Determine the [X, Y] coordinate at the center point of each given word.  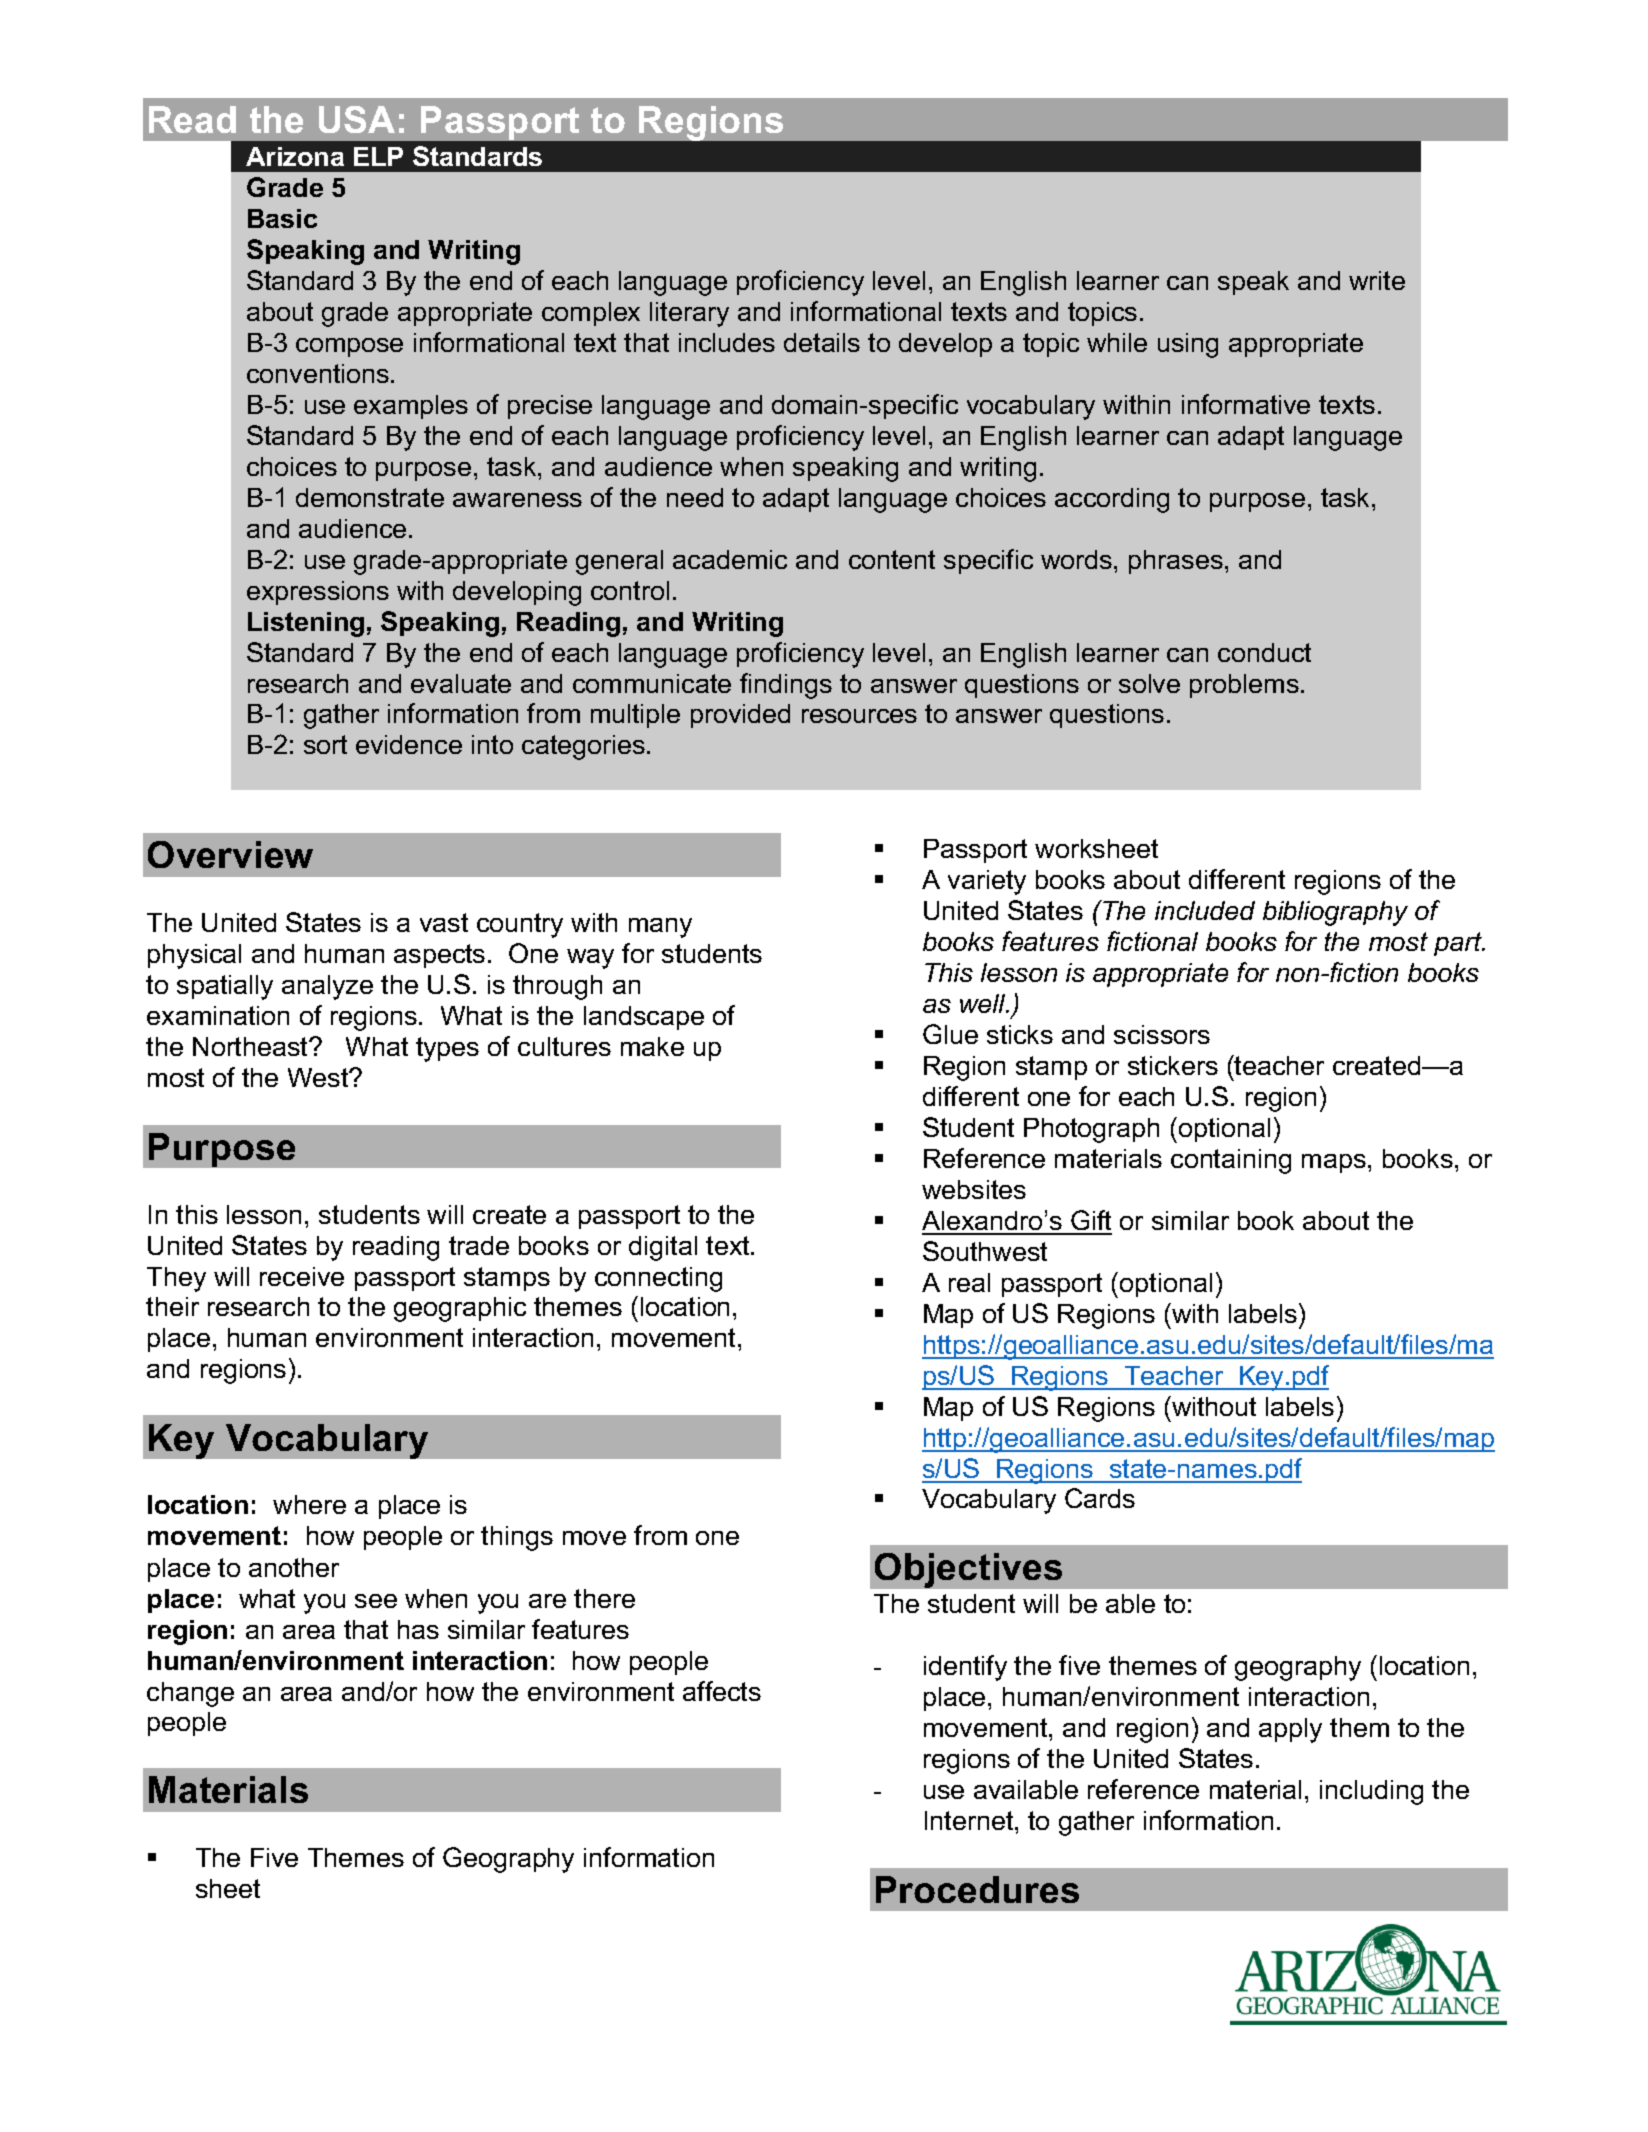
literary [689, 314]
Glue [950, 1034]
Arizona [295, 156]
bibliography [1335, 913]
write [1377, 280]
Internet [970, 1820]
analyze [327, 987]
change [190, 1694]
